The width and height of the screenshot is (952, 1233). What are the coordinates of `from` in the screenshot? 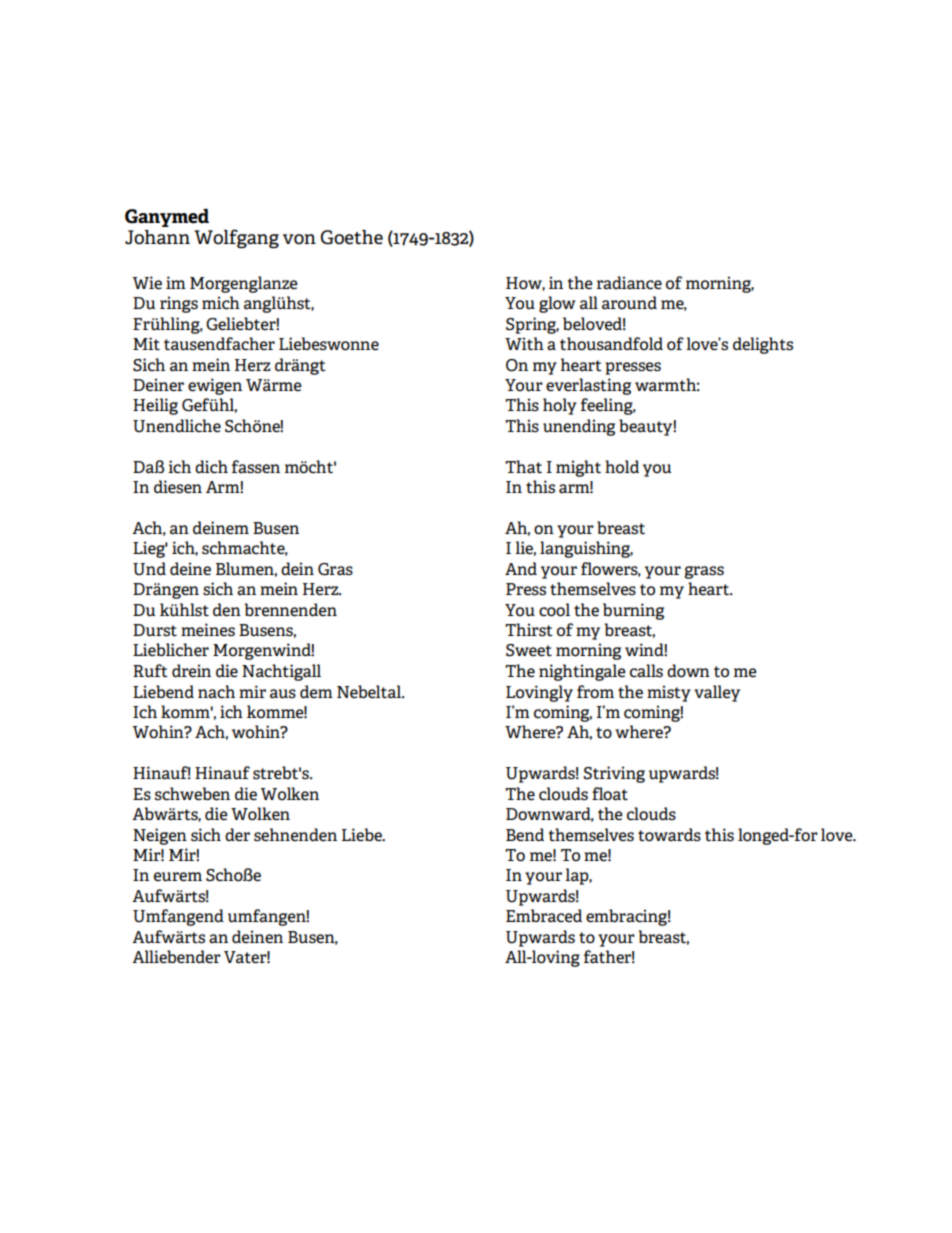 It's located at (595, 692).
